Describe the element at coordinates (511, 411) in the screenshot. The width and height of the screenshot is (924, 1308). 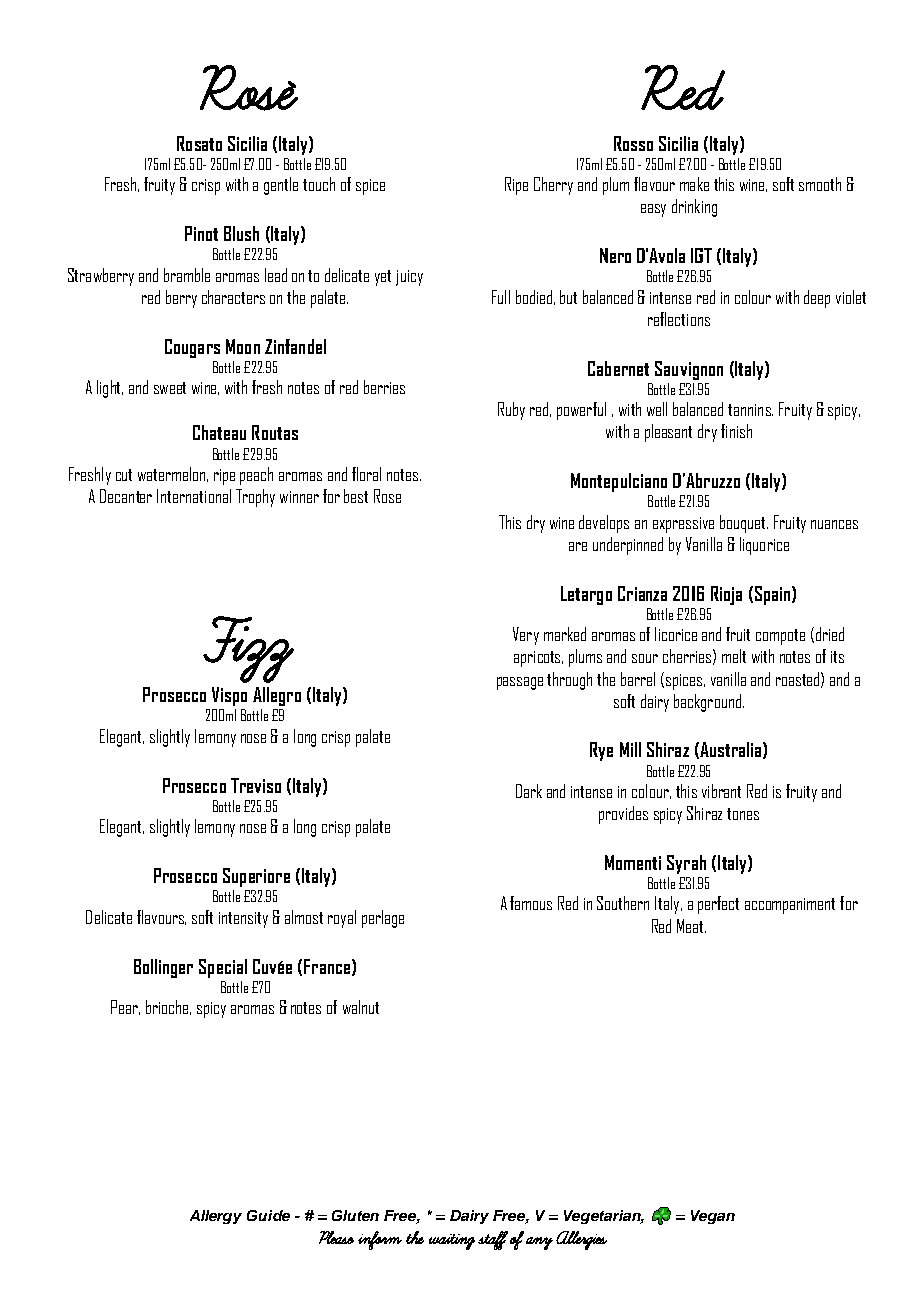
I see `Ruby` at that location.
